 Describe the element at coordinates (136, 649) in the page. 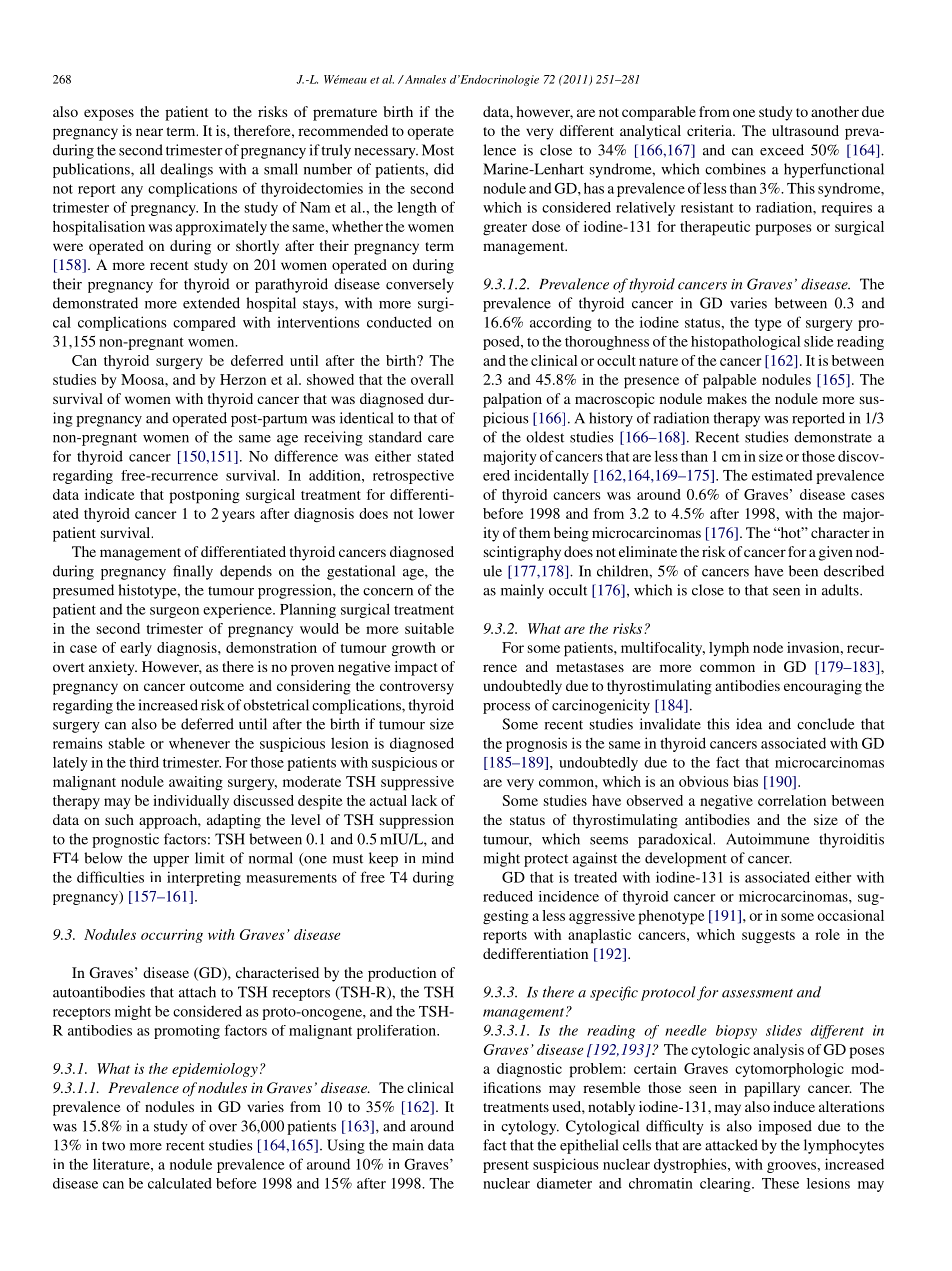

I see `early` at that location.
